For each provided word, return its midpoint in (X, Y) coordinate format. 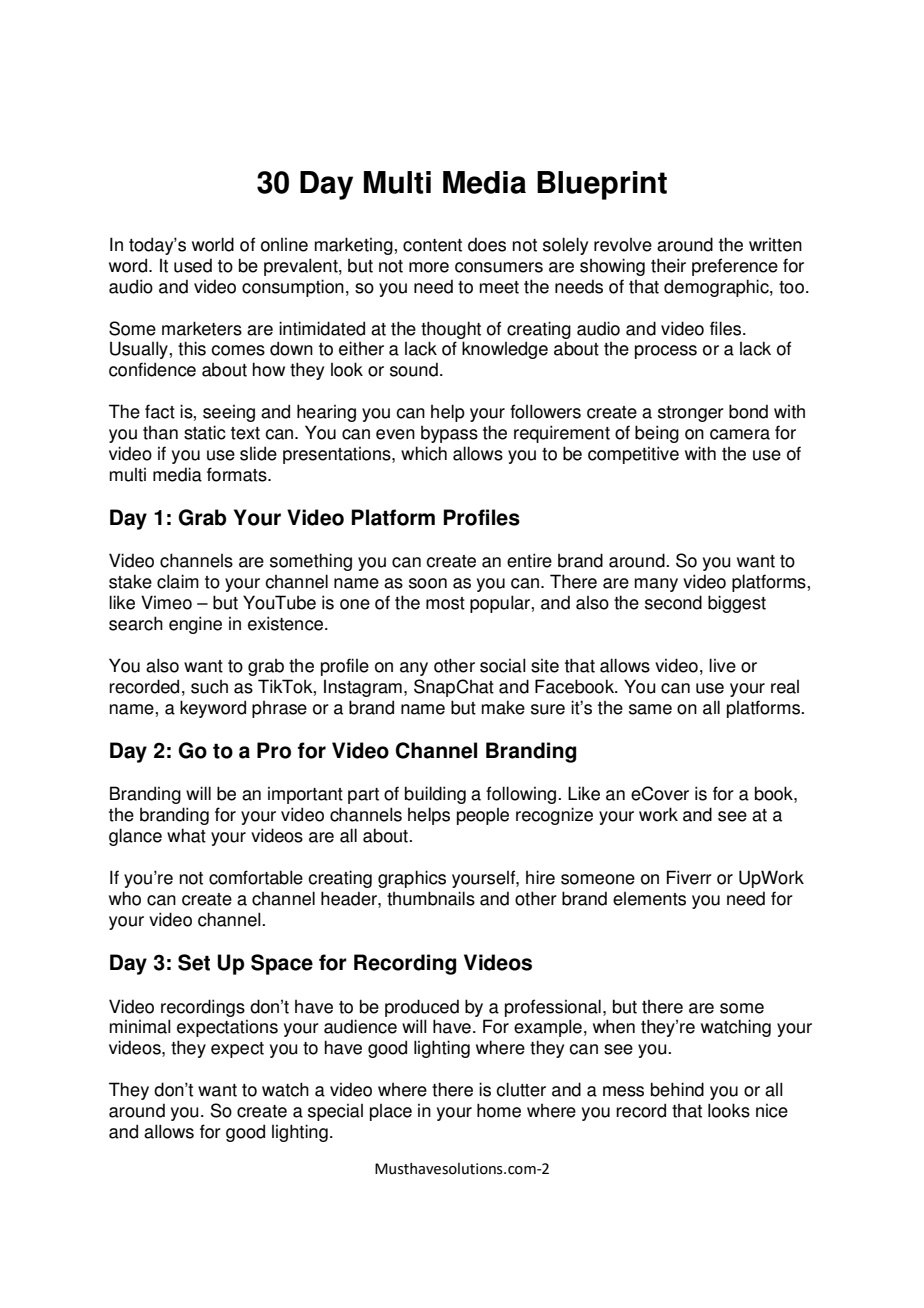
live (722, 665)
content (432, 245)
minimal (140, 1026)
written (775, 245)
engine (195, 625)
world (213, 244)
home (499, 1110)
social (503, 665)
